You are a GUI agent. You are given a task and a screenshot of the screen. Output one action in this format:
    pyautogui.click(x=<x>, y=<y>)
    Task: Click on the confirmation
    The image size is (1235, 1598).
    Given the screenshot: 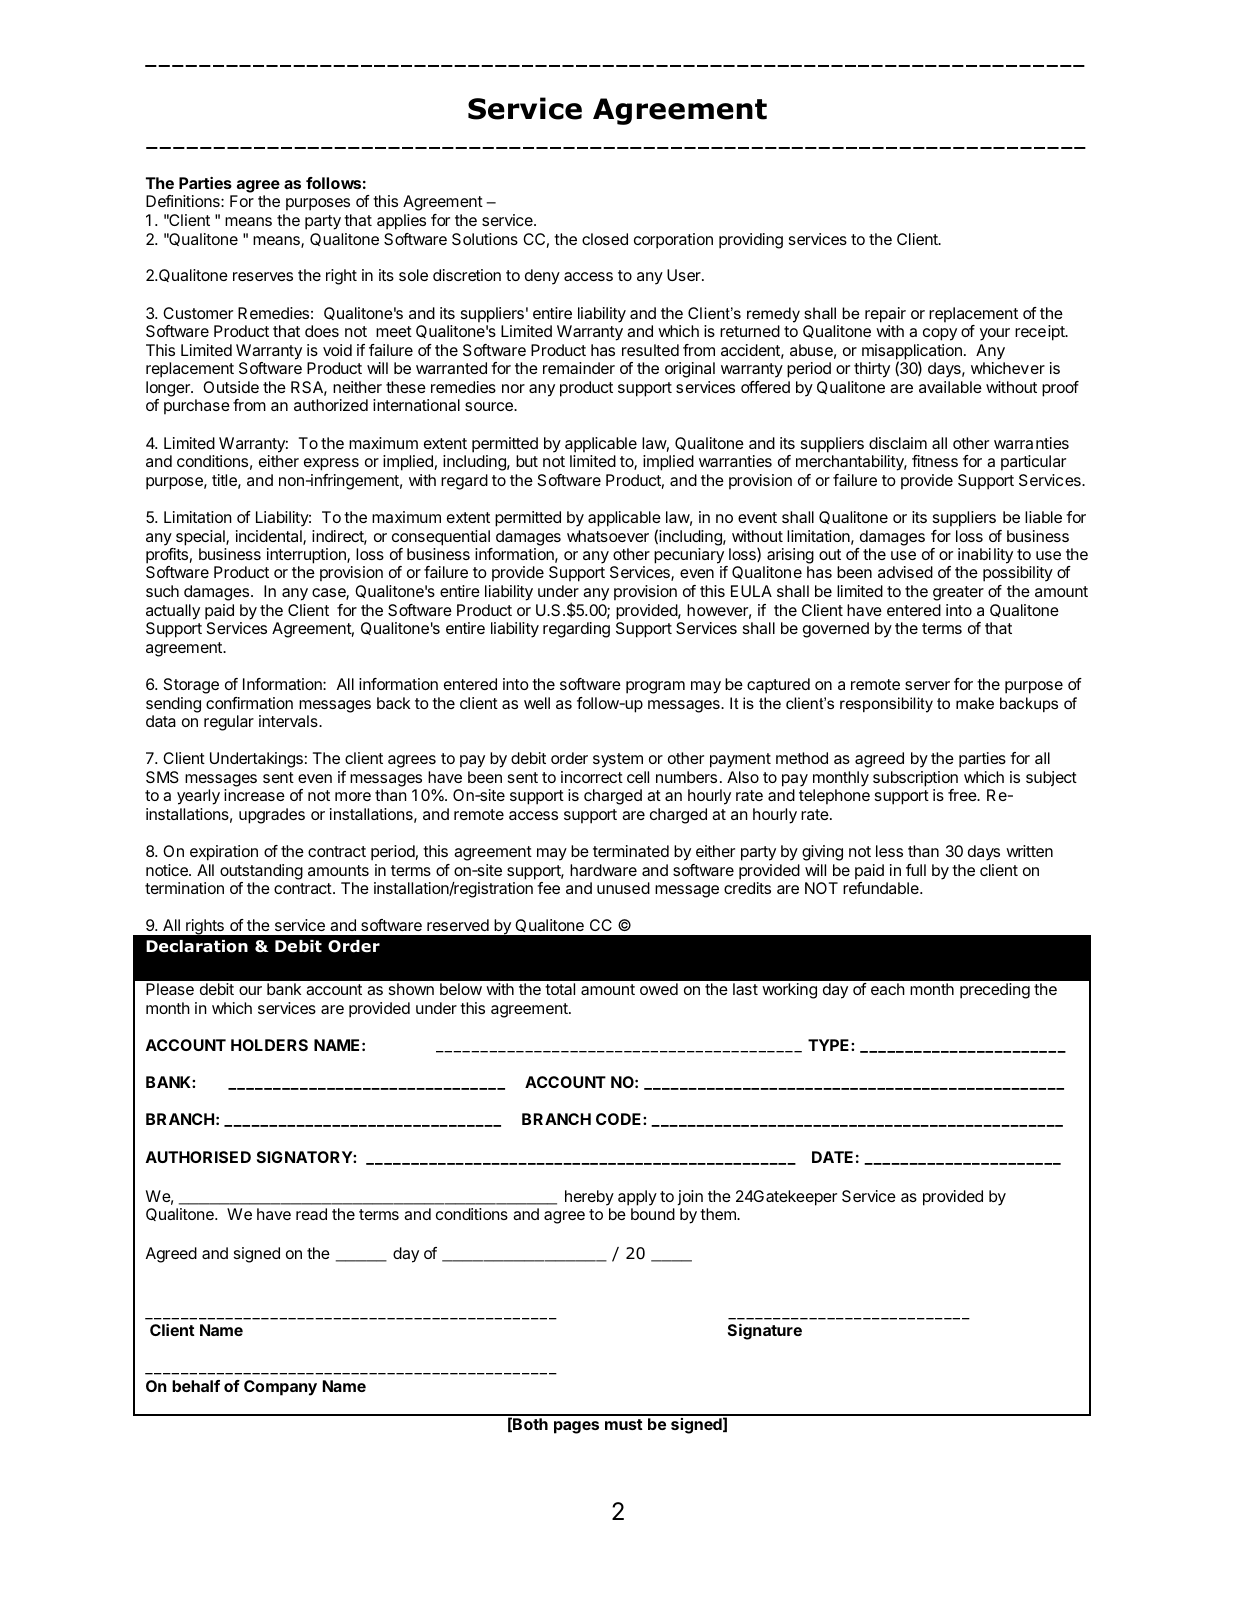 What is the action you would take?
    pyautogui.click(x=249, y=703)
